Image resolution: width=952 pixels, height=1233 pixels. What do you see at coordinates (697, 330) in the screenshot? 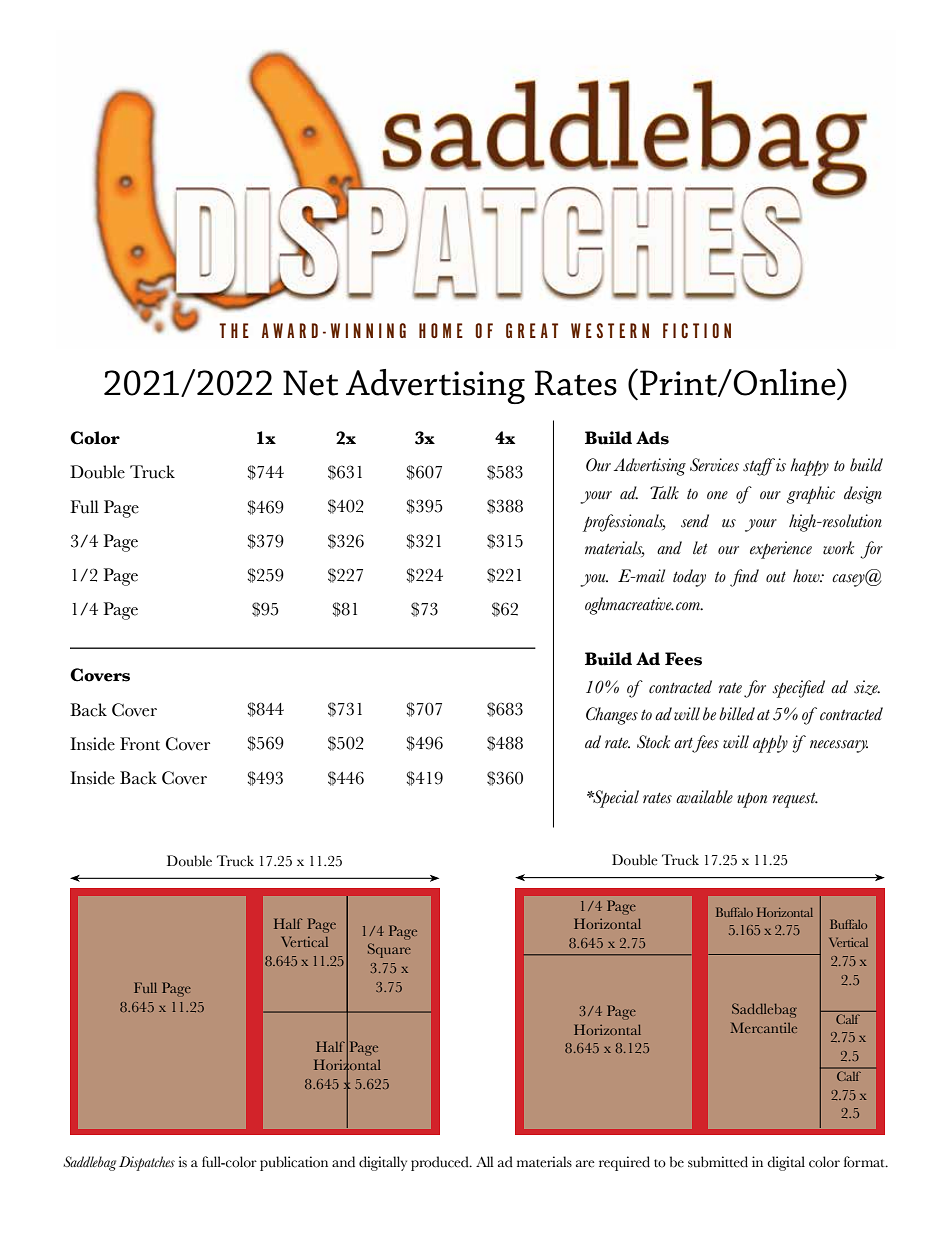
I see `FICTION` at bounding box center [697, 330].
